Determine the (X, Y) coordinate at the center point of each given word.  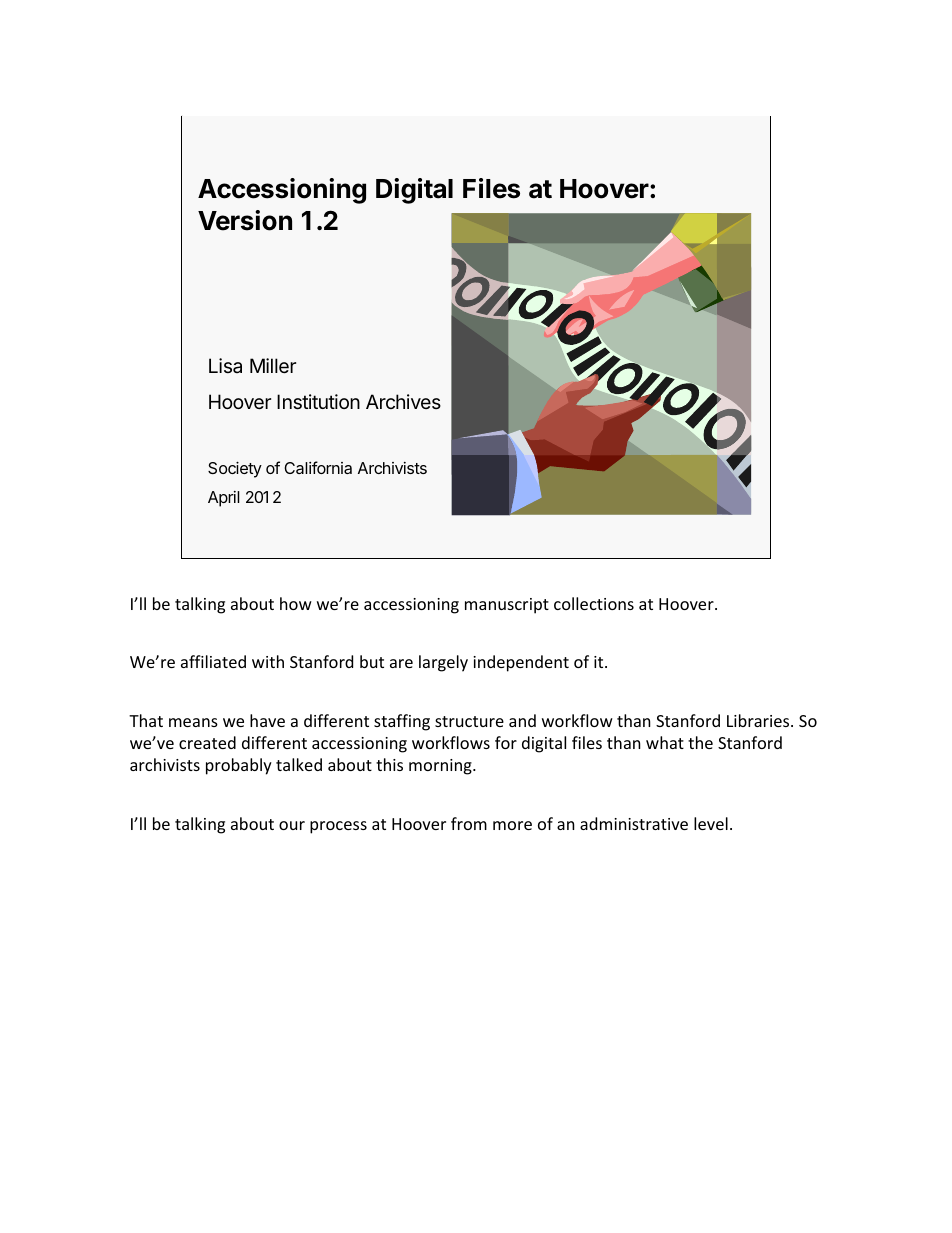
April (224, 499)
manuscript (507, 606)
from (469, 823)
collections (594, 603)
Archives (403, 401)
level (711, 823)
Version (245, 220)
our (292, 825)
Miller (273, 365)
